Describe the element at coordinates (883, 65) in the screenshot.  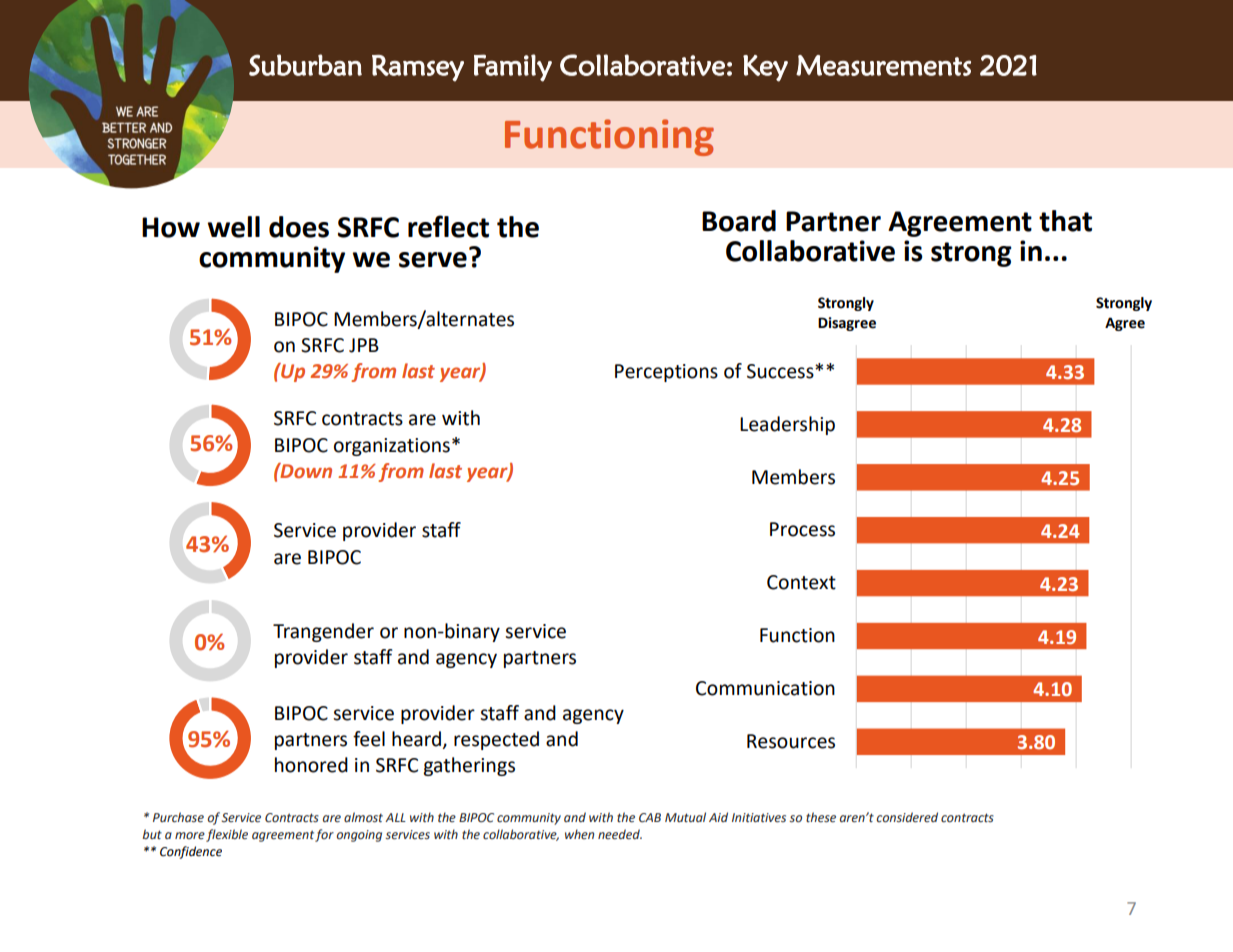
I see `Measurements` at that location.
